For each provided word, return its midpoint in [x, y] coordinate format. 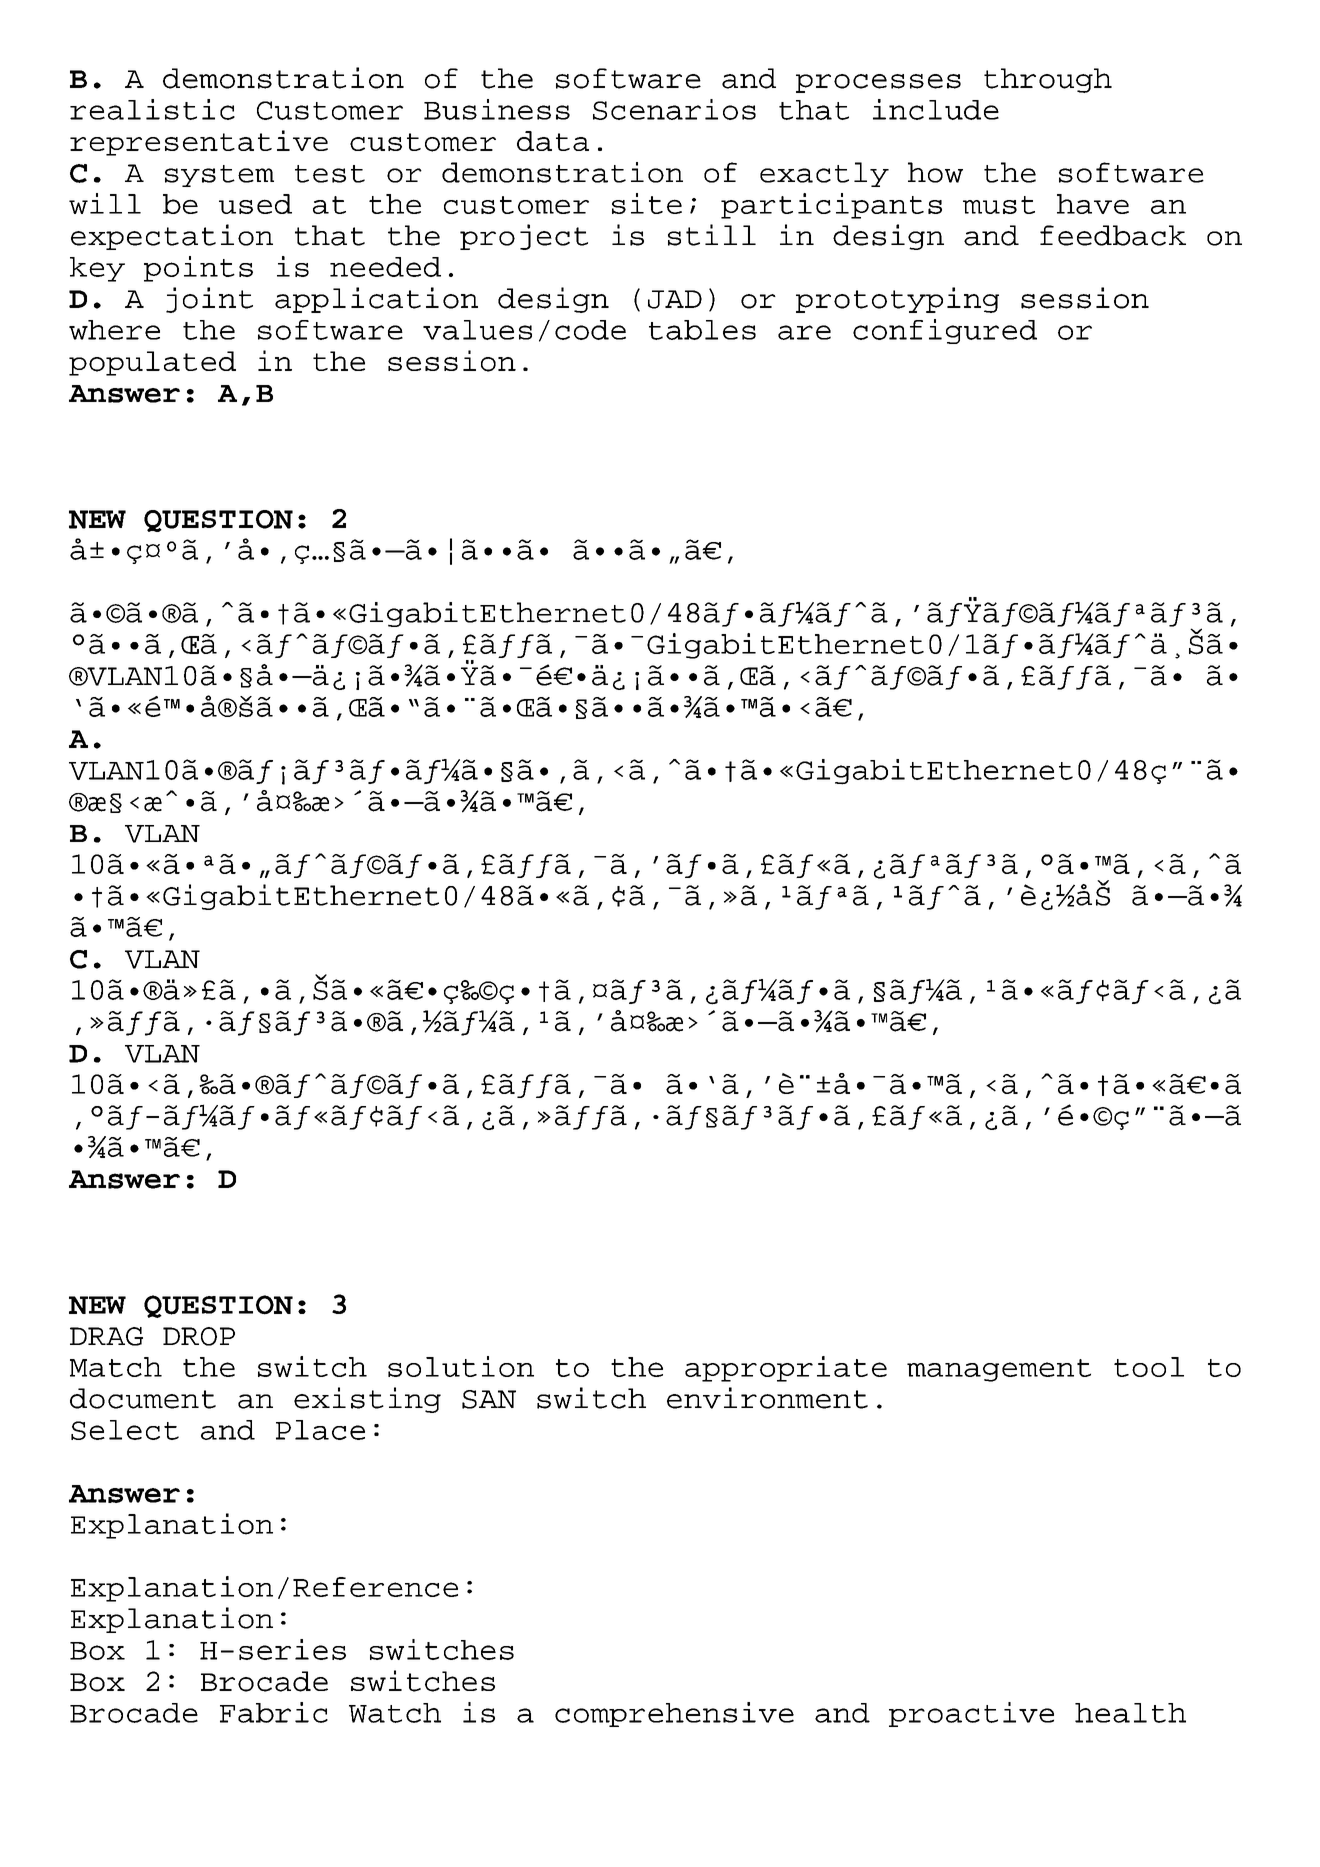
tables [702, 330]
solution [461, 1366]
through [1048, 80]
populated [152, 363]
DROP [199, 1336]
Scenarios [674, 109]
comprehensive [674, 1714]
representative [199, 143]
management [999, 1370]
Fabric [274, 1712]
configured [945, 331]
